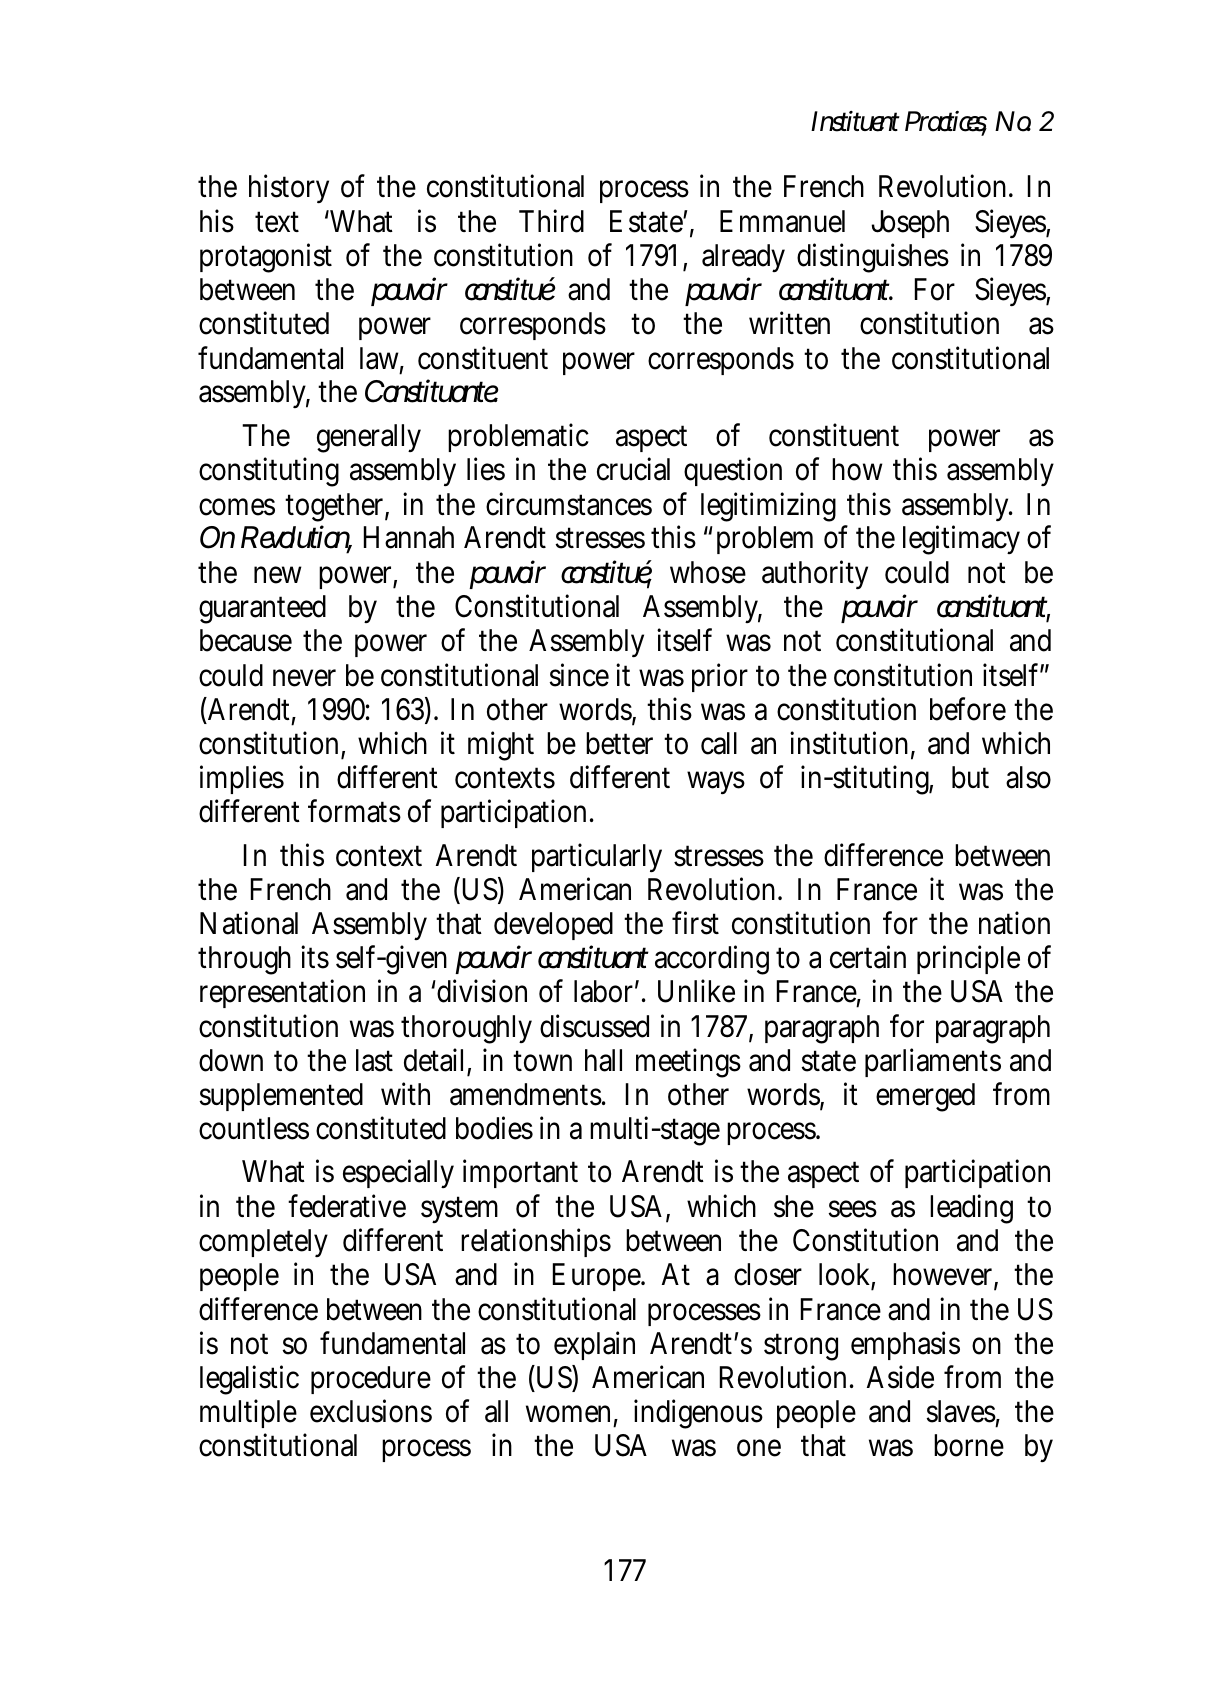 The height and width of the image is (1707, 1207). Describe the element at coordinates (289, 188) in the image. I see `history` at that location.
